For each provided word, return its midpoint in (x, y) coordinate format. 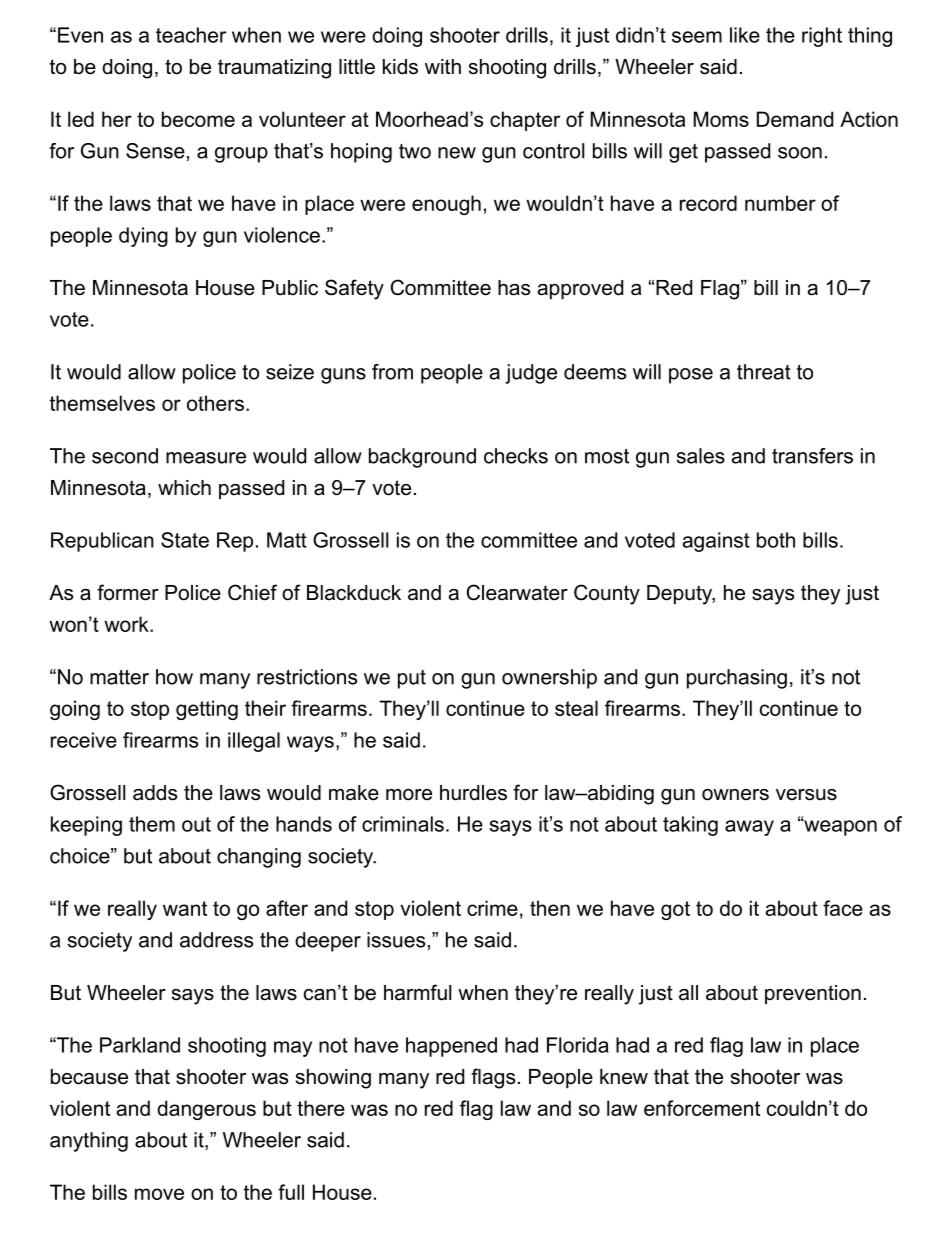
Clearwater (517, 592)
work (127, 624)
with (443, 66)
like (745, 35)
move (159, 1194)
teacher (191, 35)
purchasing (737, 679)
